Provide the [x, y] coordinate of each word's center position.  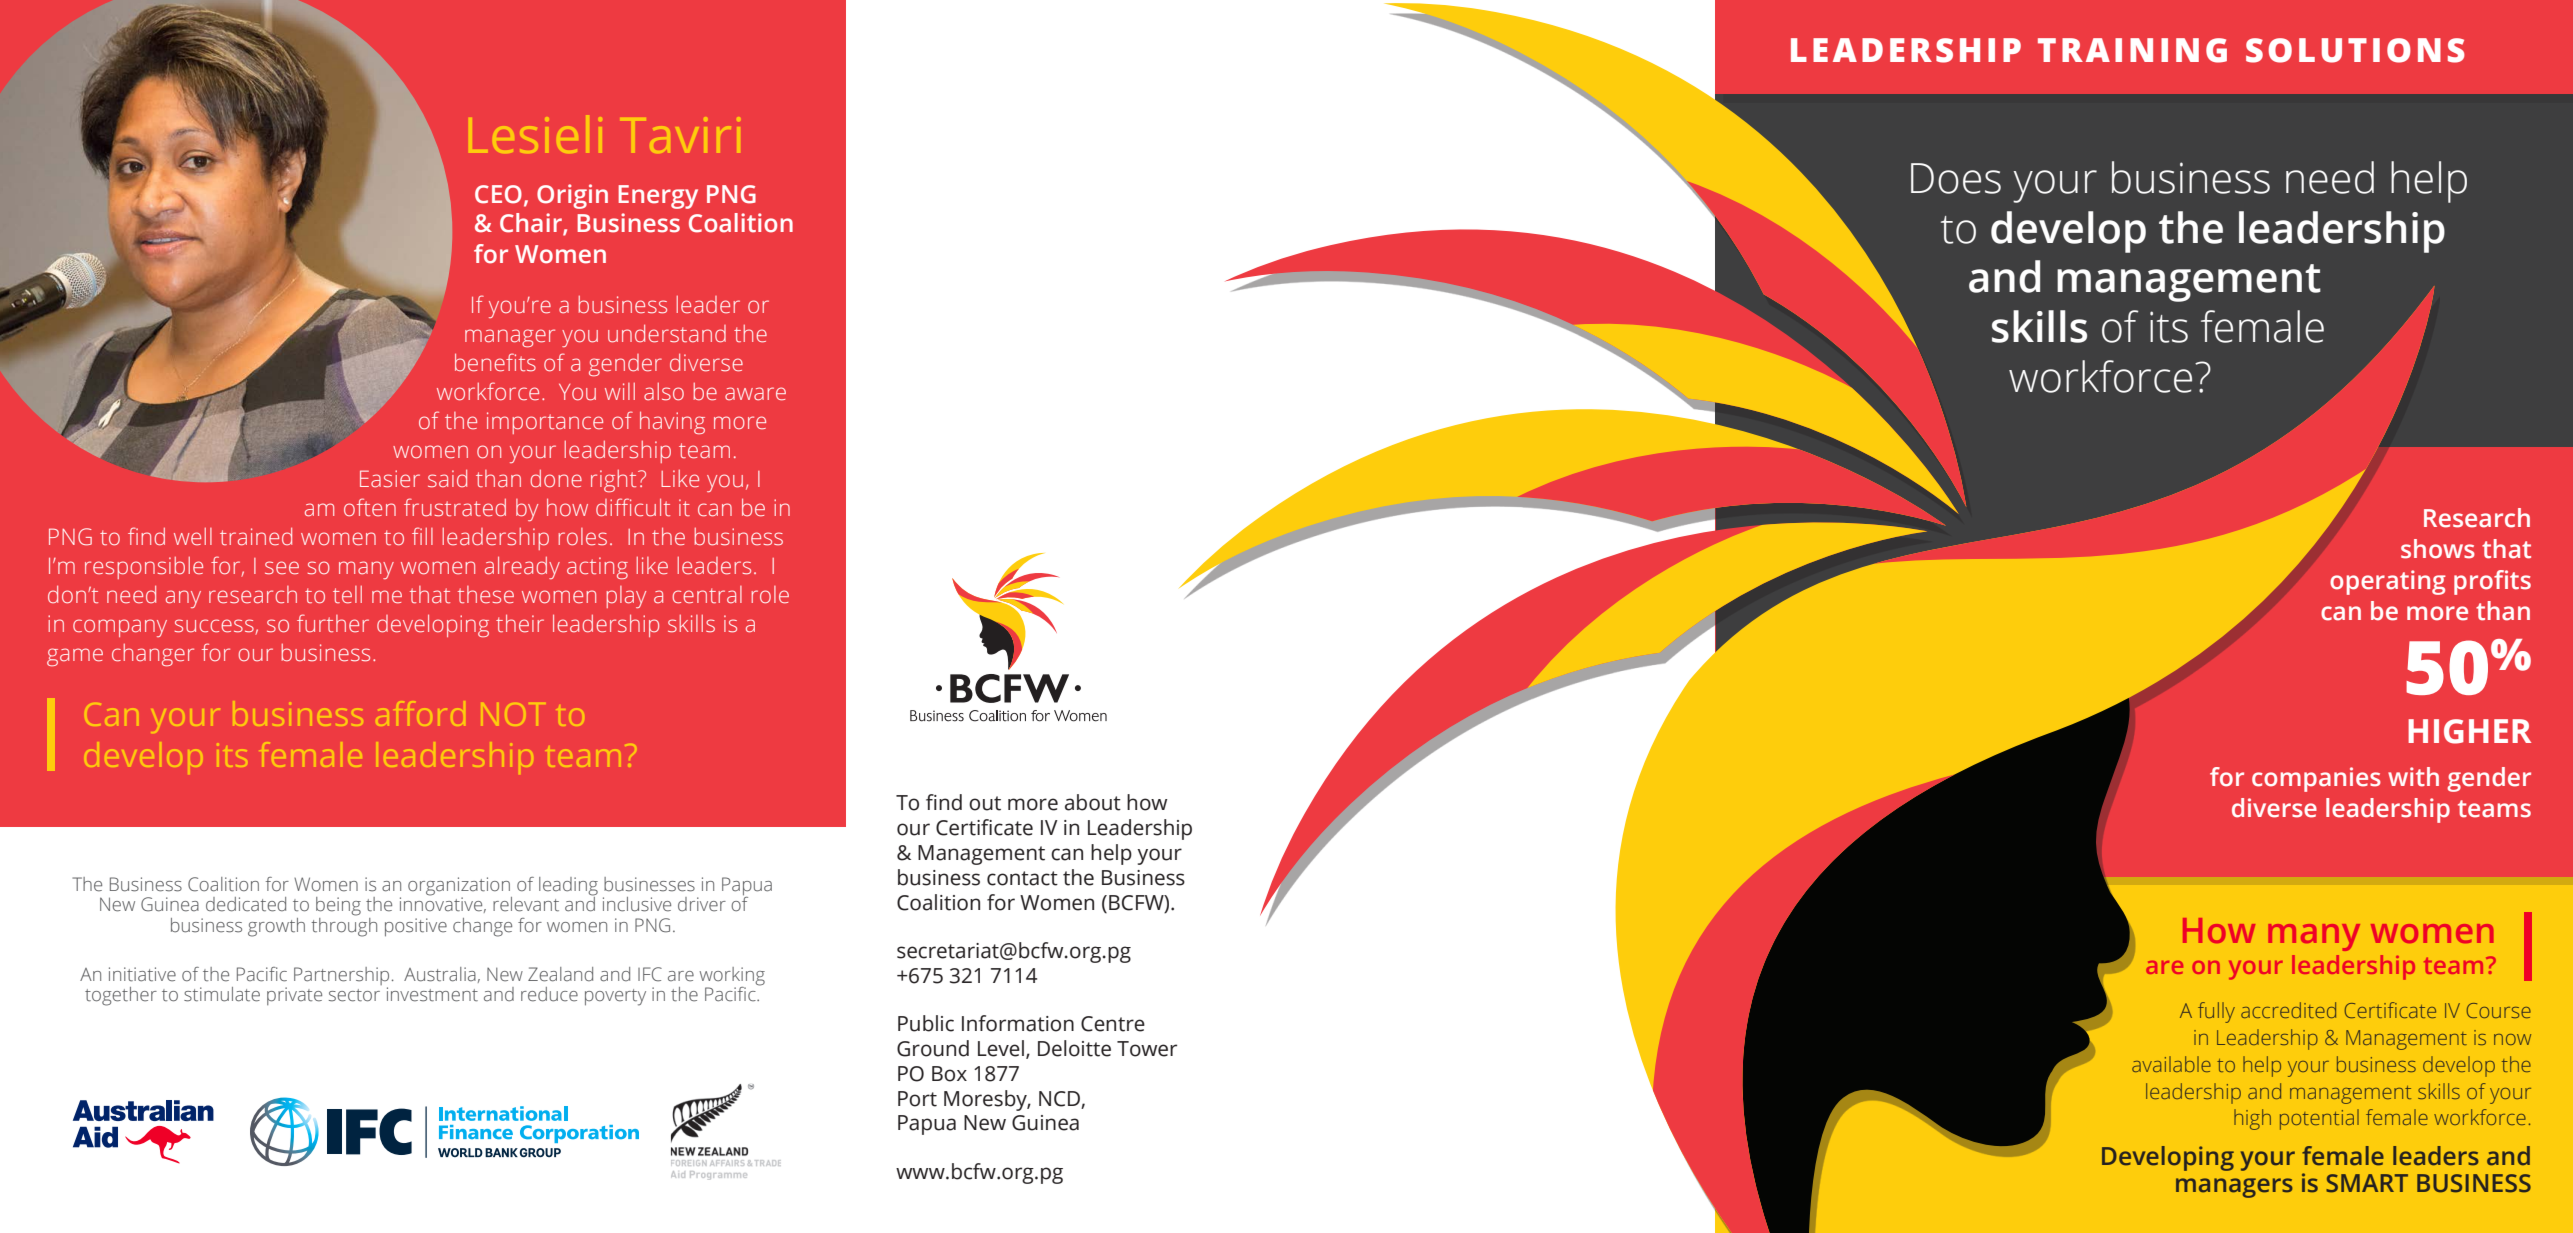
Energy [658, 197]
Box [949, 1074]
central [707, 595]
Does [1956, 178]
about [1093, 802]
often [370, 507]
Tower [1147, 1049]
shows [2438, 549]
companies [2316, 779]
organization [460, 887]
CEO [498, 194]
